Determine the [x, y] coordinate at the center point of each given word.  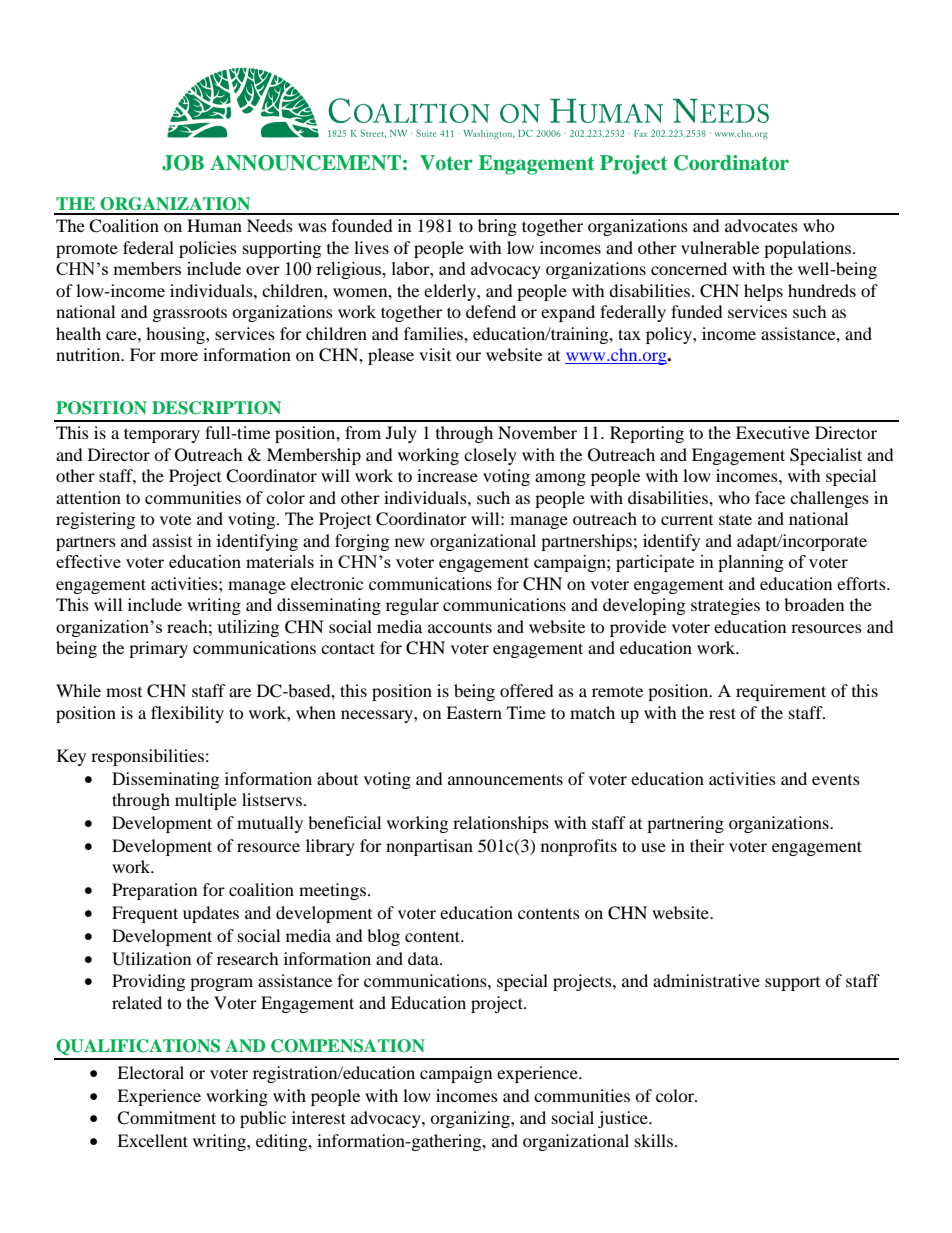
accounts [460, 627]
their [707, 845]
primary [158, 649]
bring [497, 227]
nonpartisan [429, 847]
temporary [162, 435]
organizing [471, 1119]
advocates [761, 225]
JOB [183, 163]
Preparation [154, 891]
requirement [781, 692]
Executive [773, 432]
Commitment [166, 1118]
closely [490, 456]
